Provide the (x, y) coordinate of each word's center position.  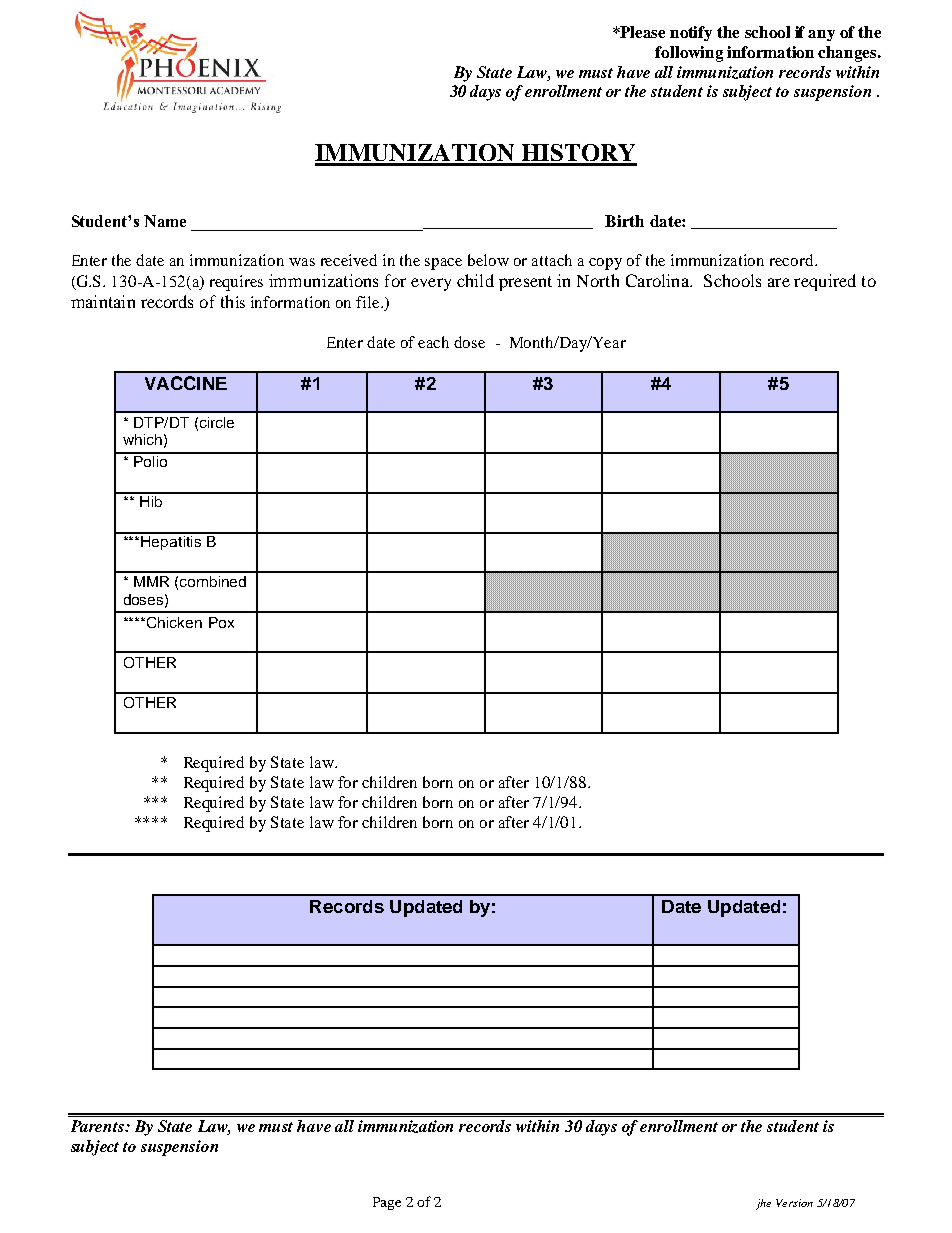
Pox (221, 622)
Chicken (174, 622)
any (821, 35)
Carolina (659, 280)
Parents (98, 1126)
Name (165, 221)
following (689, 54)
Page (387, 1203)
